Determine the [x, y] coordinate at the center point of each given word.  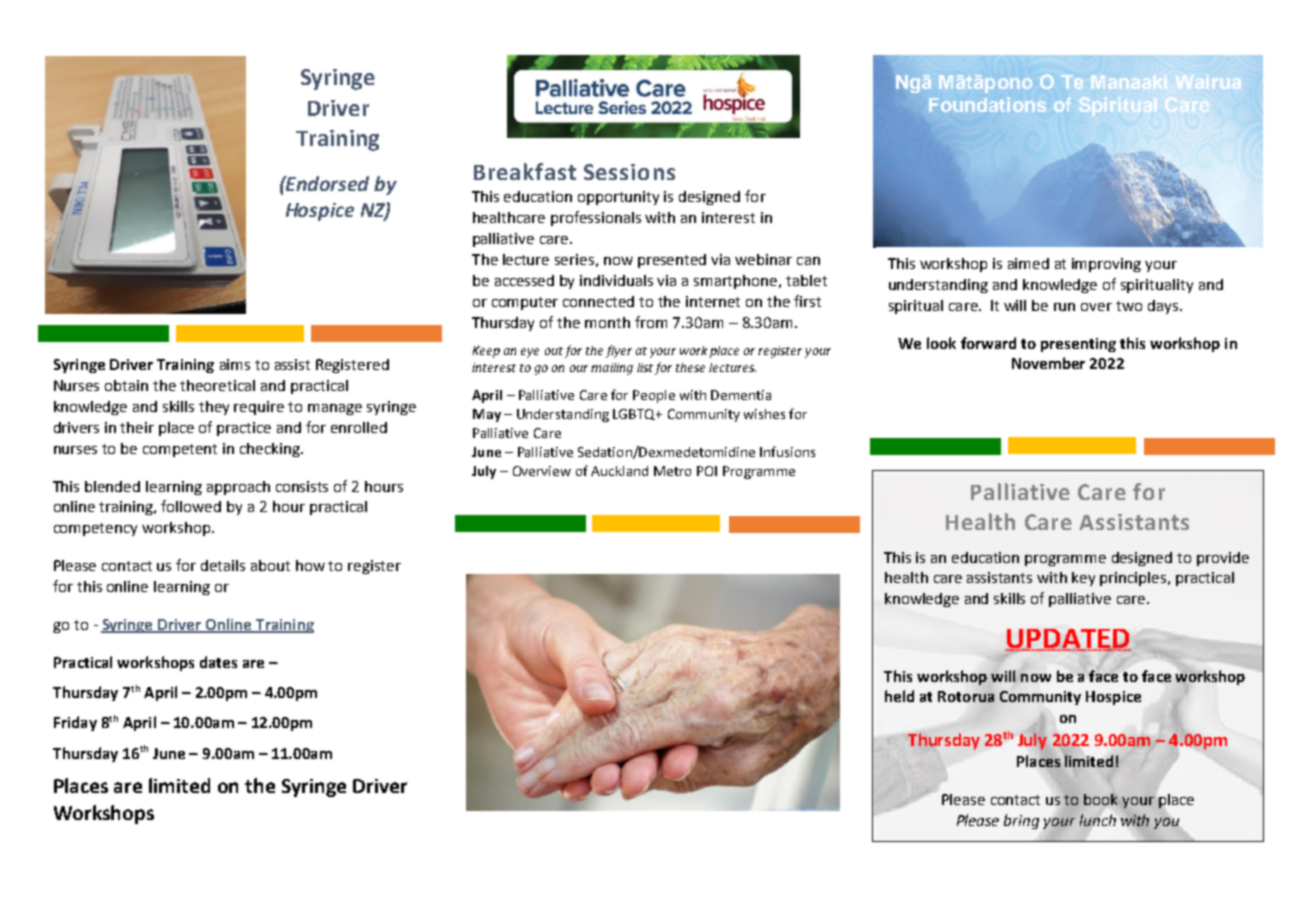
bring [1021, 821]
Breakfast [525, 171]
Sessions [629, 172]
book [1100, 799]
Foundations [987, 104]
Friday [75, 723]
